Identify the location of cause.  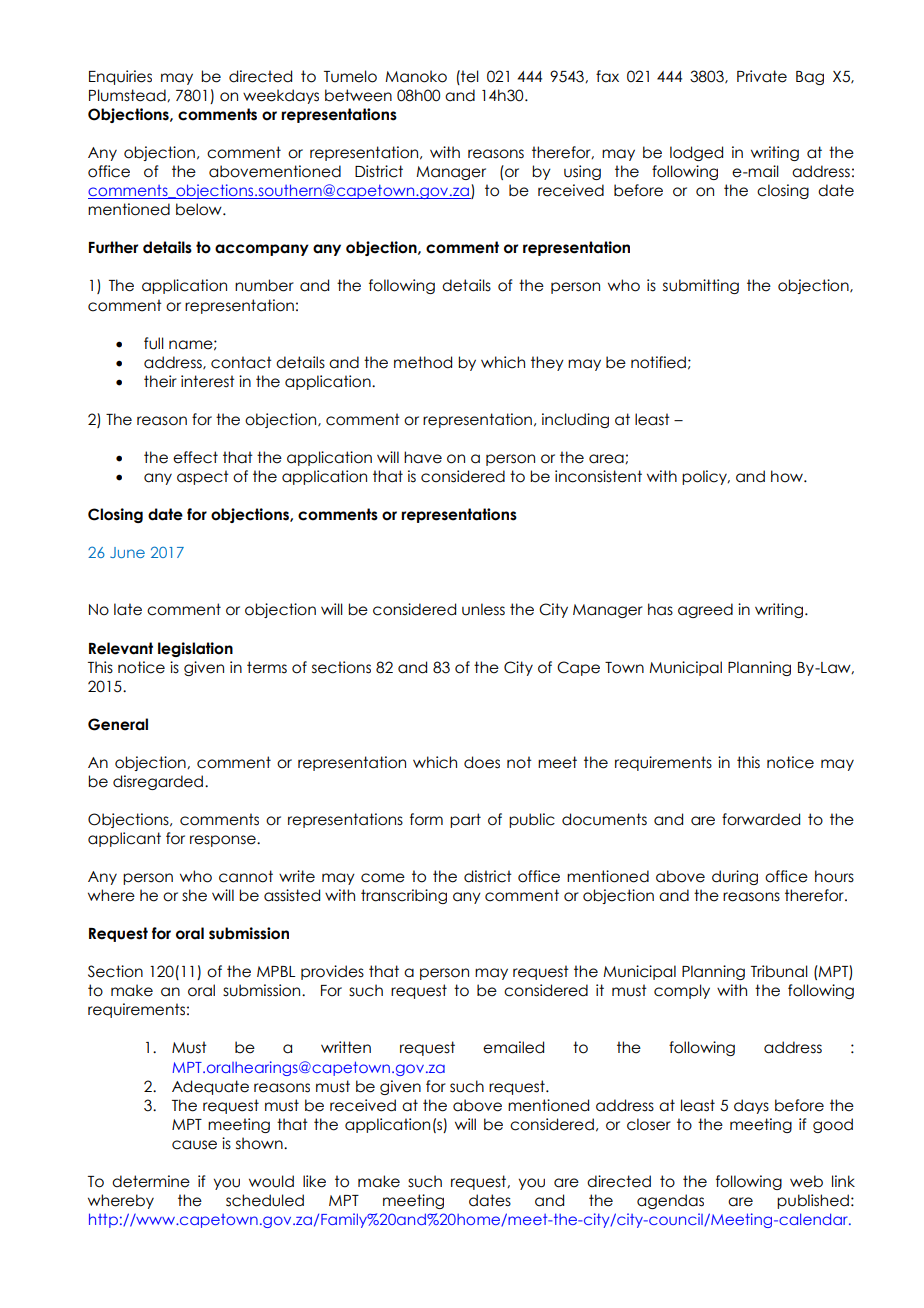
(194, 1145).
